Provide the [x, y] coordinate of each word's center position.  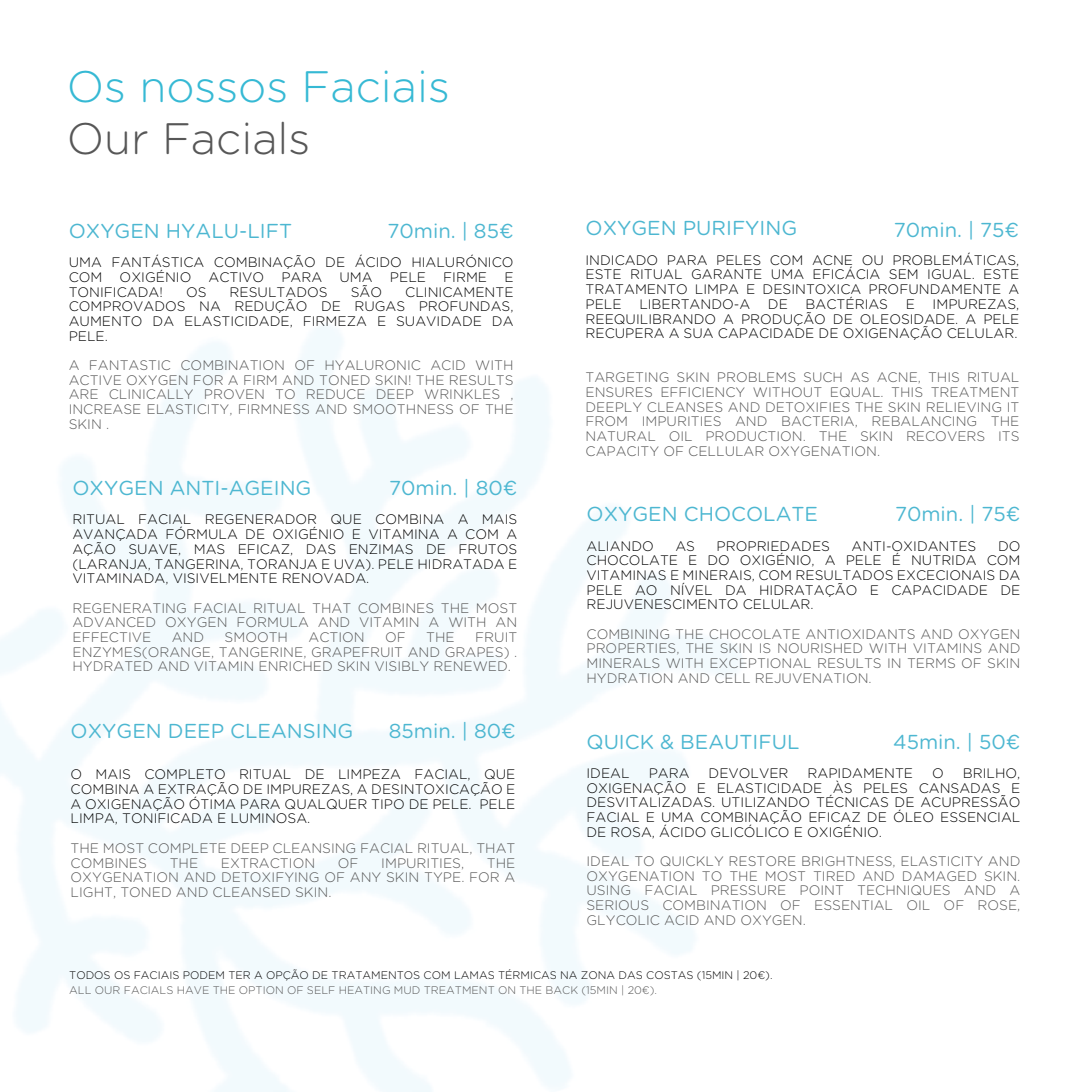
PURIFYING [740, 228]
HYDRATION [629, 678]
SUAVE [154, 549]
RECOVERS [945, 436]
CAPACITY [622, 451]
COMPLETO [185, 774]
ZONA [598, 975]
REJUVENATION [813, 678]
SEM [903, 274]
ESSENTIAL [853, 905]
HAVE [193, 990]
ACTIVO [236, 277]
